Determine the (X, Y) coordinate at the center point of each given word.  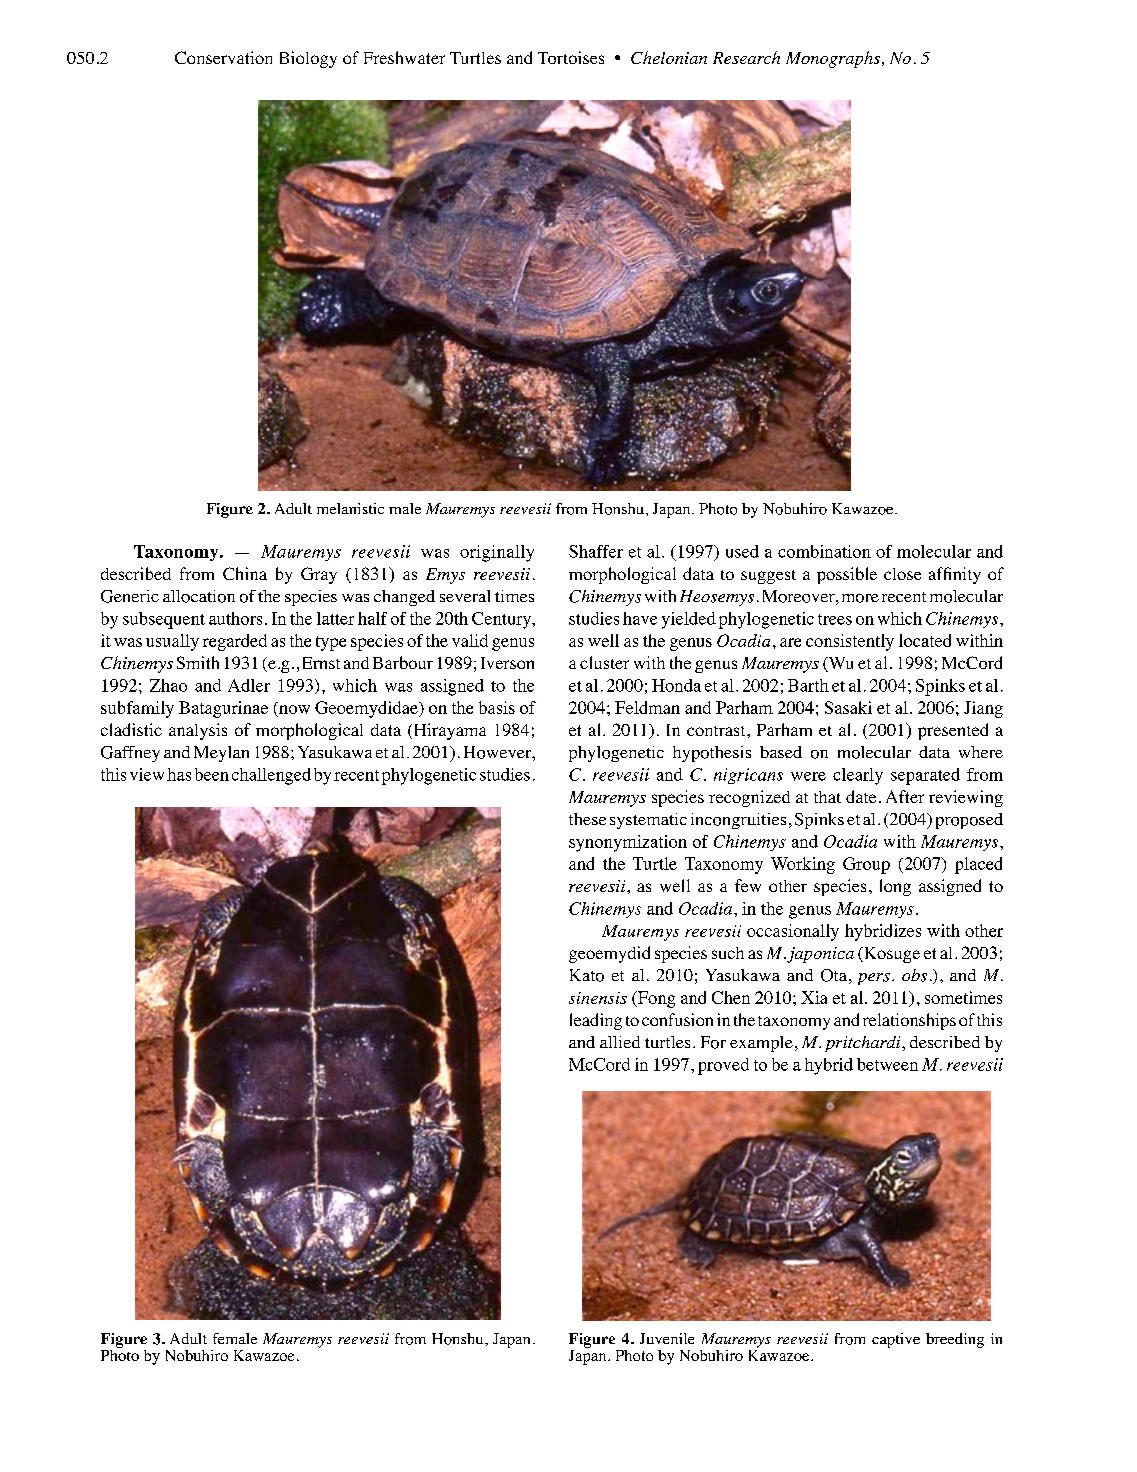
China (245, 573)
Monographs (834, 59)
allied (620, 1042)
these (587, 819)
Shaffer (596, 551)
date (861, 796)
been (212, 774)
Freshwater (404, 57)
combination (824, 551)
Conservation (223, 57)
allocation (199, 596)
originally (497, 553)
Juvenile (667, 1338)
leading (596, 1021)
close (902, 574)
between (887, 1064)
